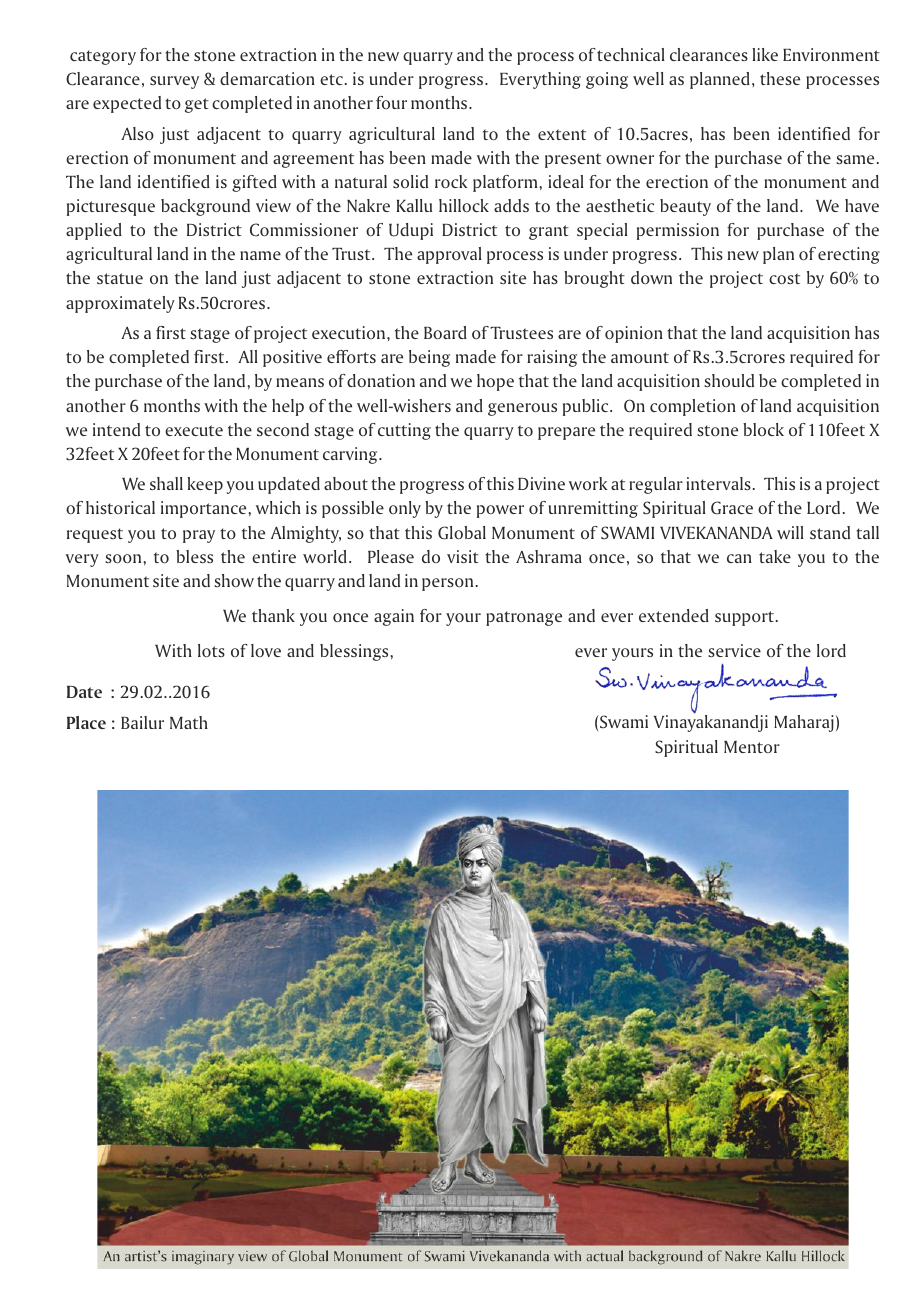 The height and width of the screenshot is (1308, 924). I want to click on survey, so click(174, 82).
